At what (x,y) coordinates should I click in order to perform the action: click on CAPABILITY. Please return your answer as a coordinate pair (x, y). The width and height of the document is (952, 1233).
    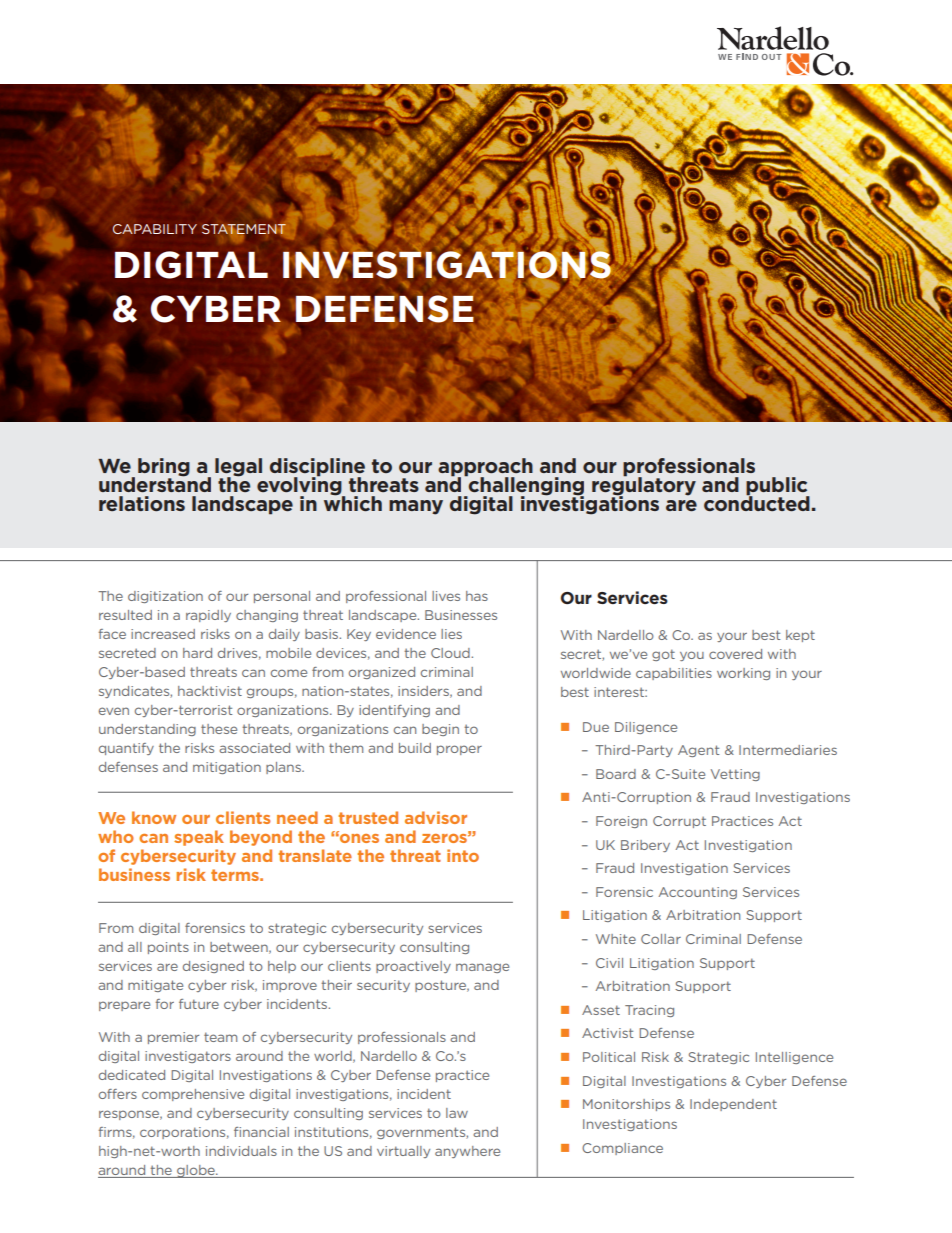
    Looking at the image, I should click on (155, 229).
